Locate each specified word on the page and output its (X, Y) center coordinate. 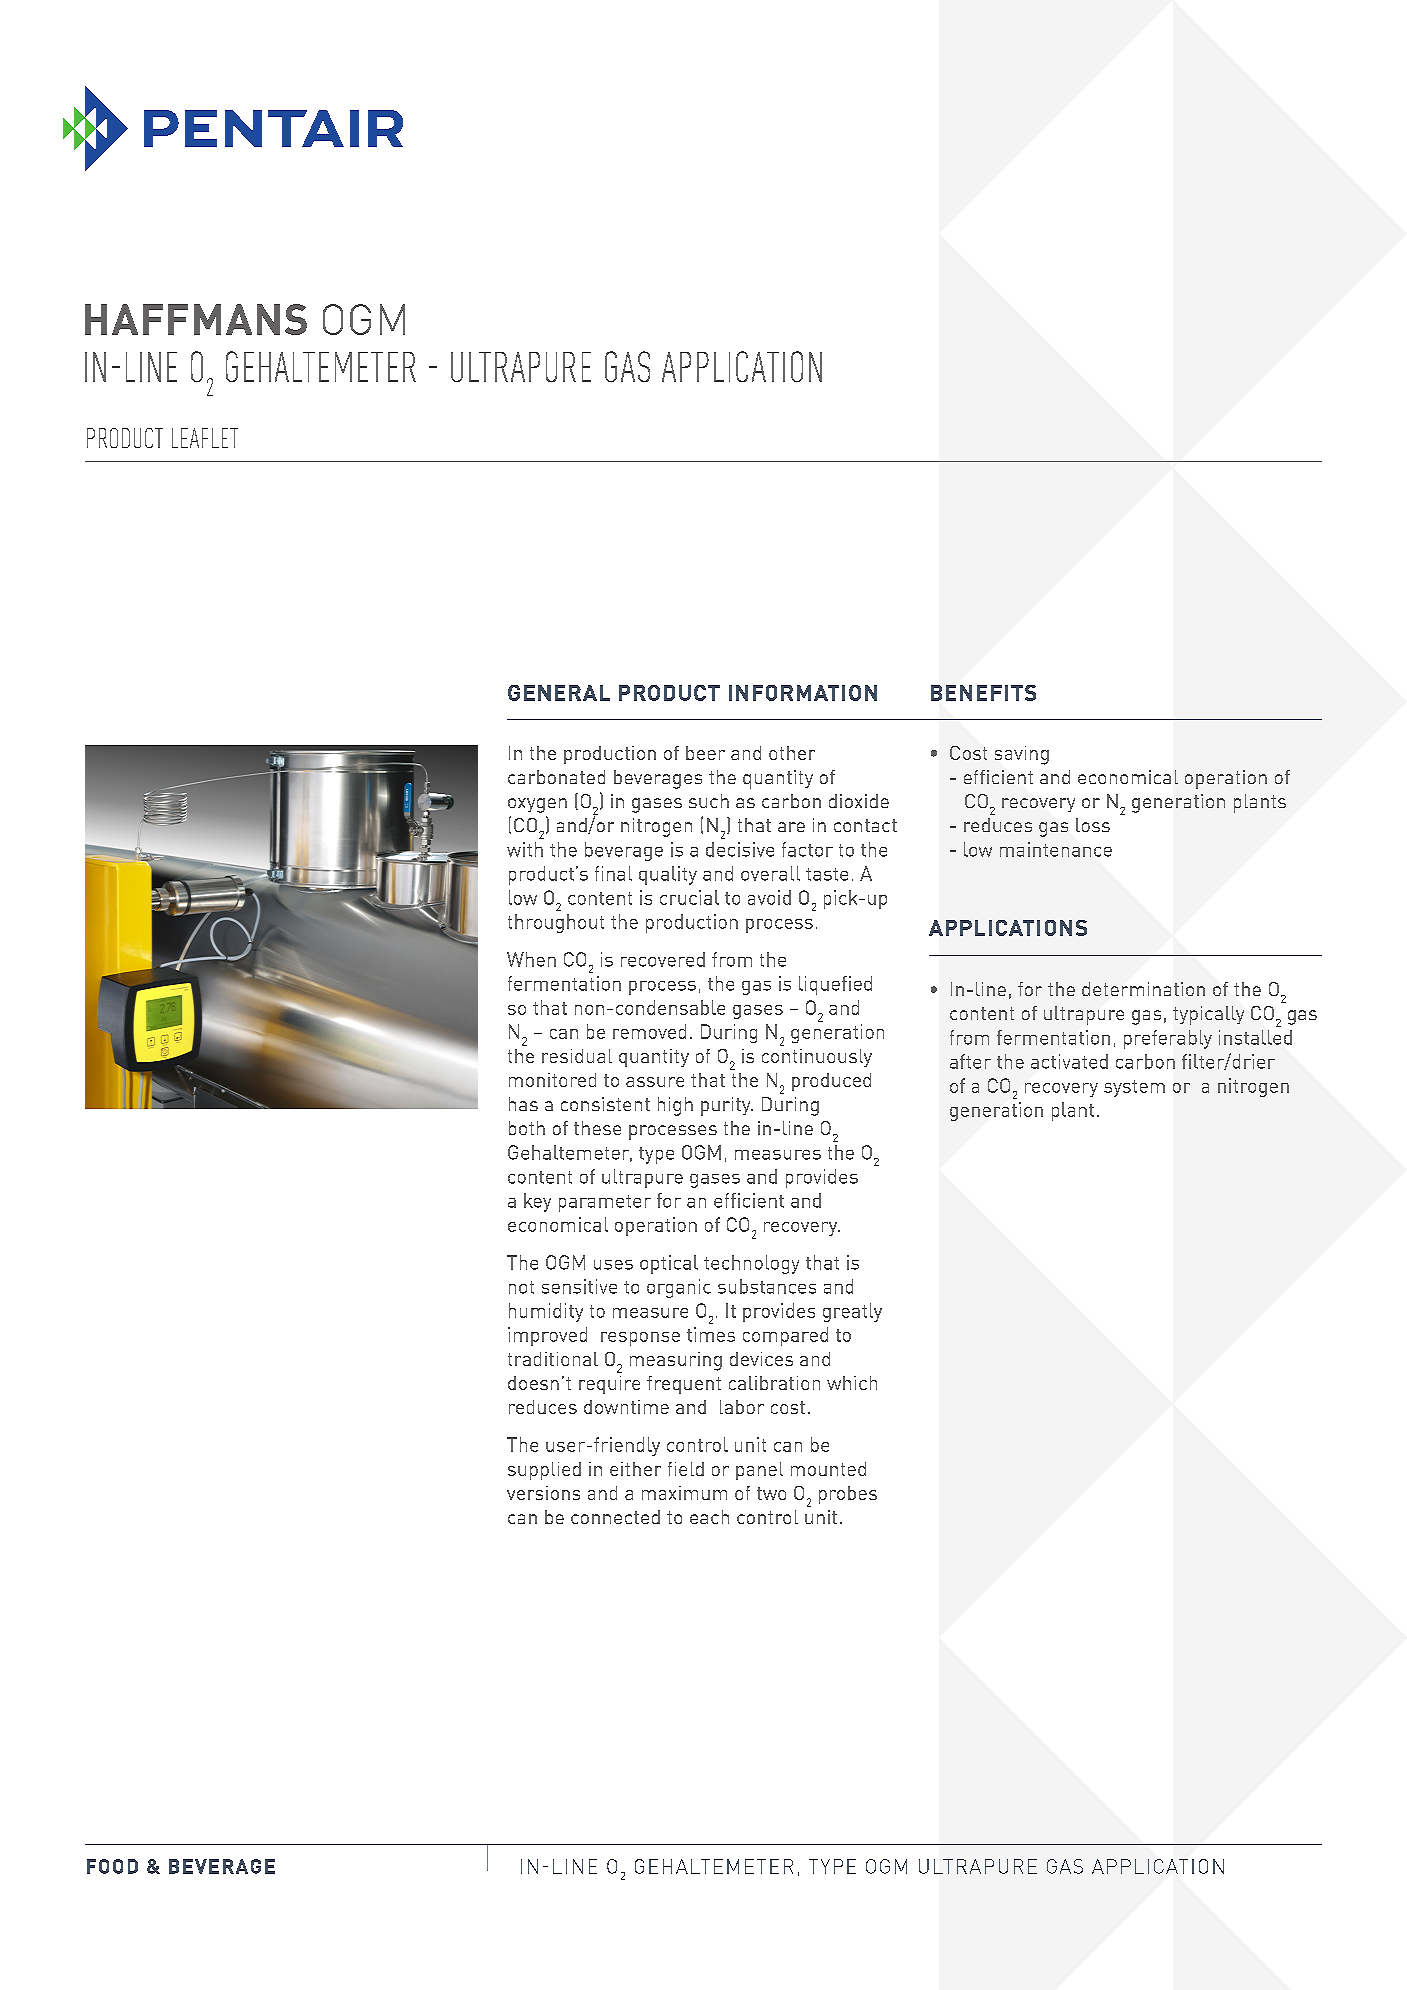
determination (1143, 989)
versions (543, 1493)
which (852, 1383)
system (1134, 1088)
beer (705, 753)
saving (1022, 755)
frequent (684, 1385)
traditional (553, 1359)
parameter (605, 1203)
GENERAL (559, 693)
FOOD (112, 1866)
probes (848, 1495)
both (527, 1128)
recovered (663, 959)
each (709, 1517)
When (531, 959)
